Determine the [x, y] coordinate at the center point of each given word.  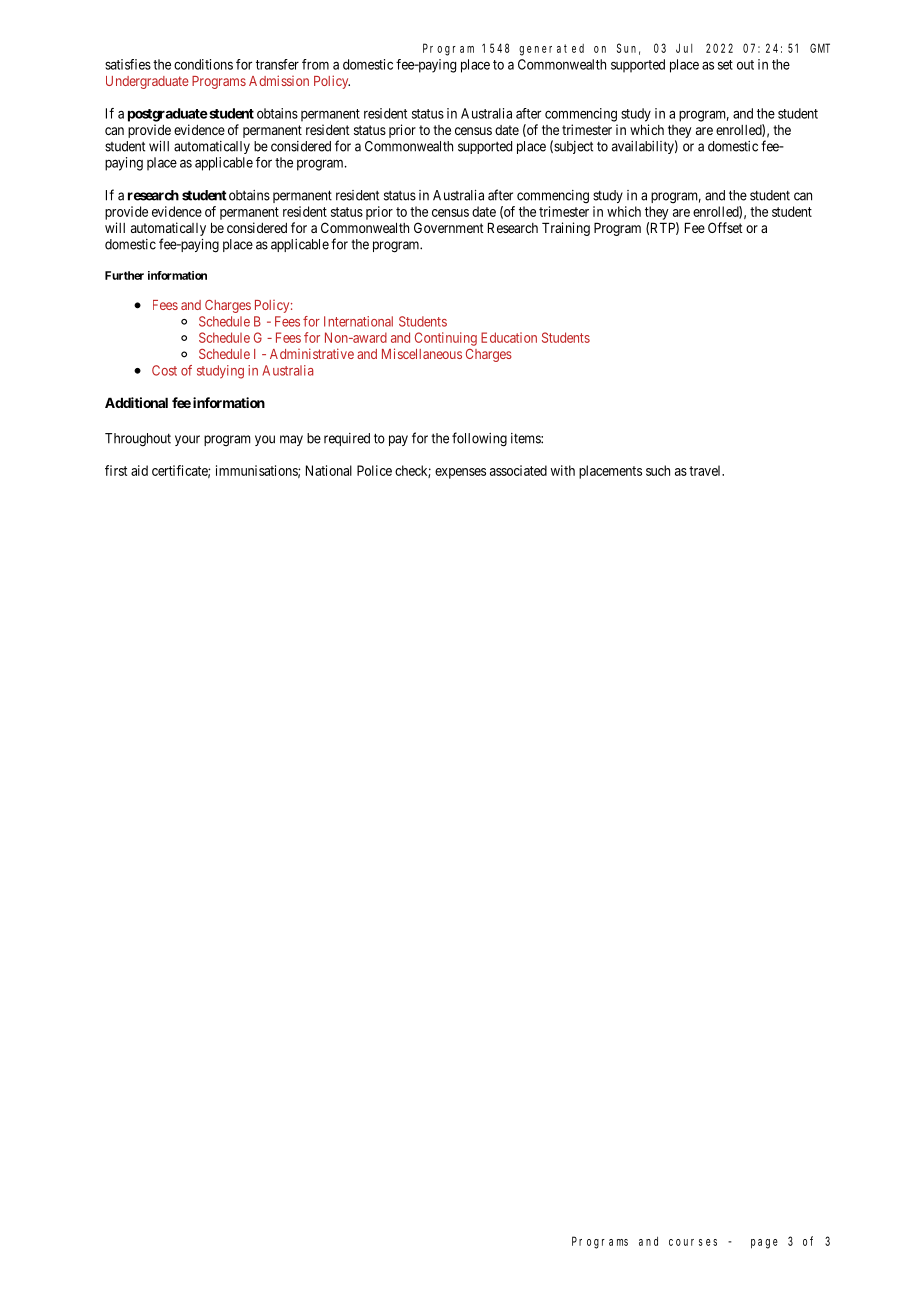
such [658, 470]
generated [551, 50]
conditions [203, 64]
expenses [460, 473]
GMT [820, 48]
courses [693, 1242]
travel [706, 470]
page [764, 1244]
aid [139, 470]
